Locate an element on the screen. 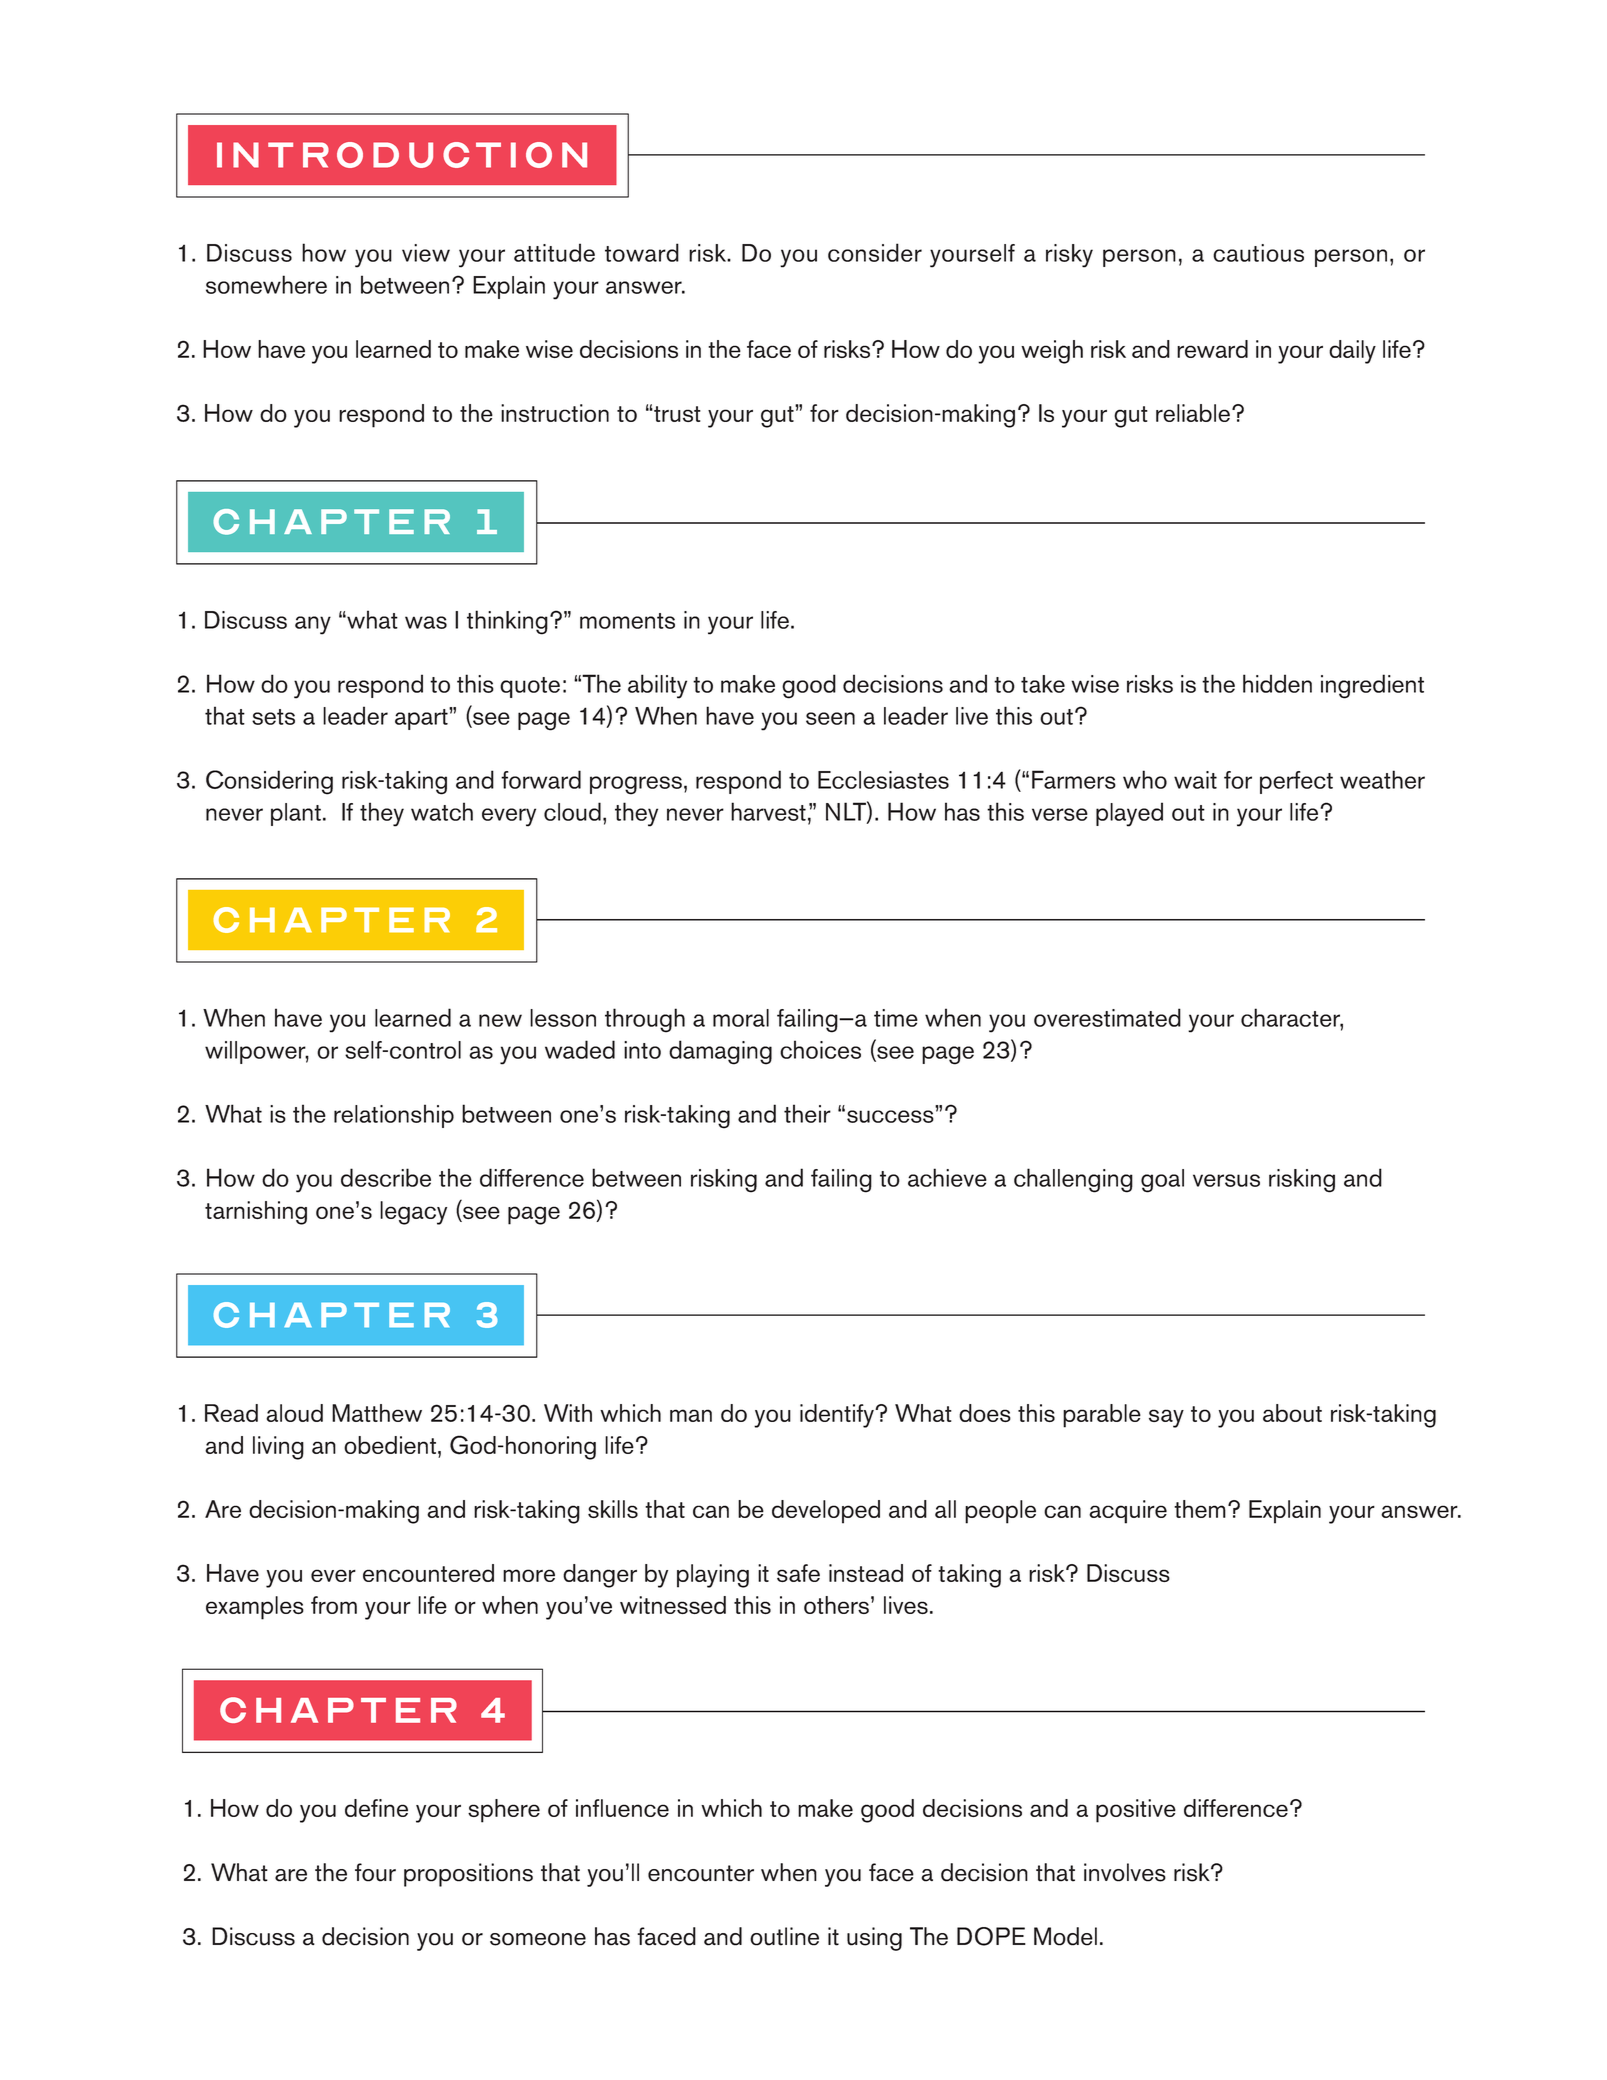 This screenshot has height=2080, width=1607. toward is located at coordinates (642, 252).
